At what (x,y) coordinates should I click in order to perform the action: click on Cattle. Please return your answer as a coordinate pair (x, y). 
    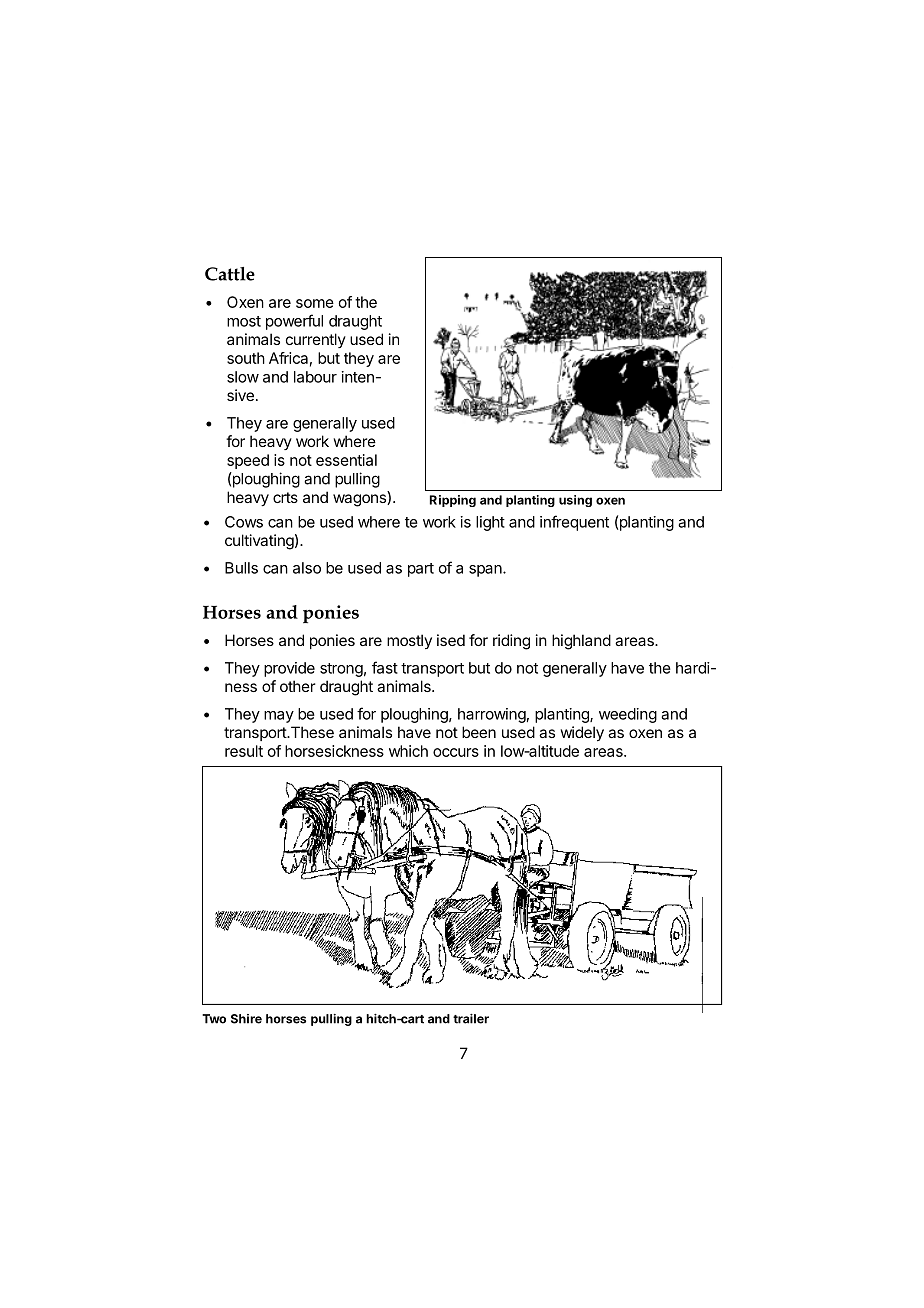
    Looking at the image, I should click on (230, 274).
